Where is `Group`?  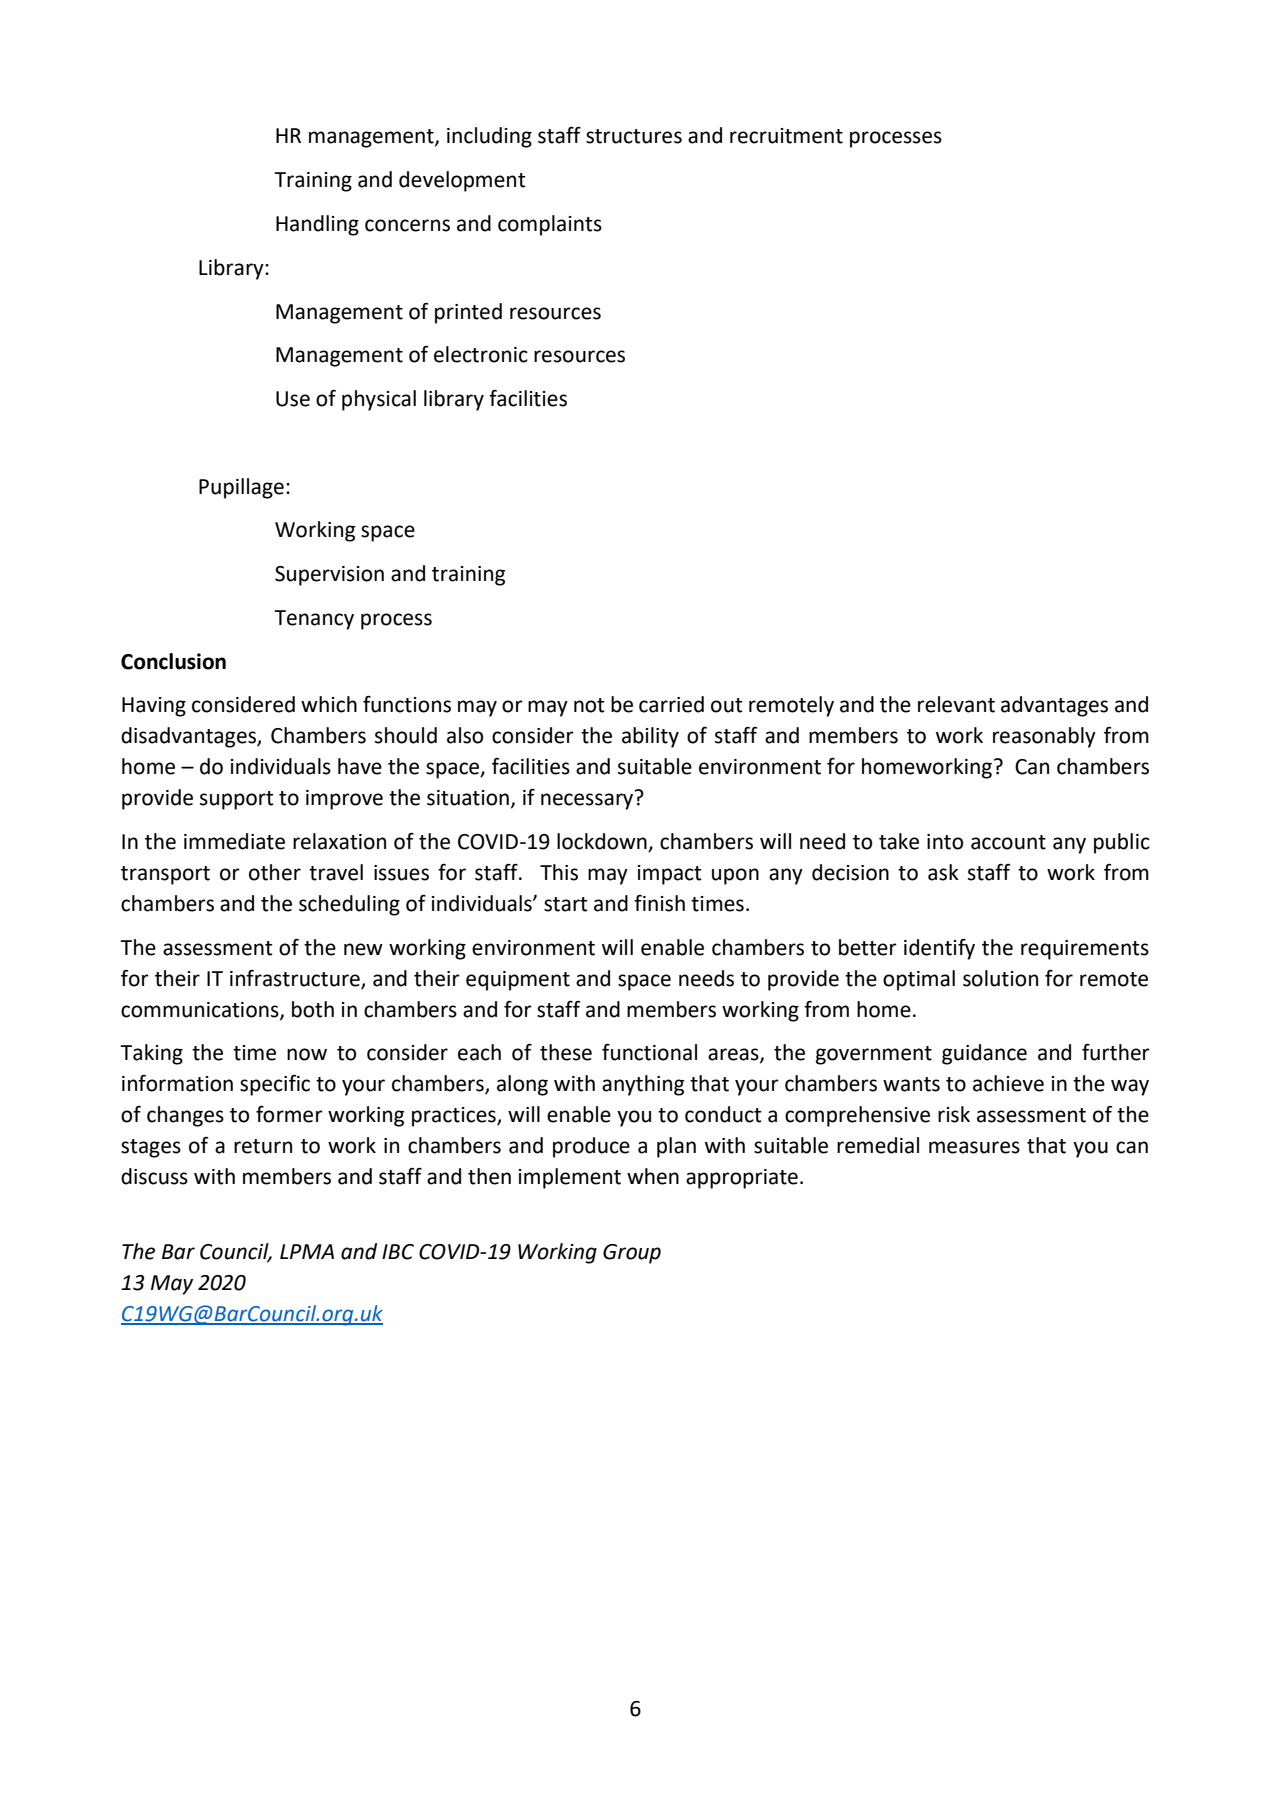
Group is located at coordinates (632, 1254).
